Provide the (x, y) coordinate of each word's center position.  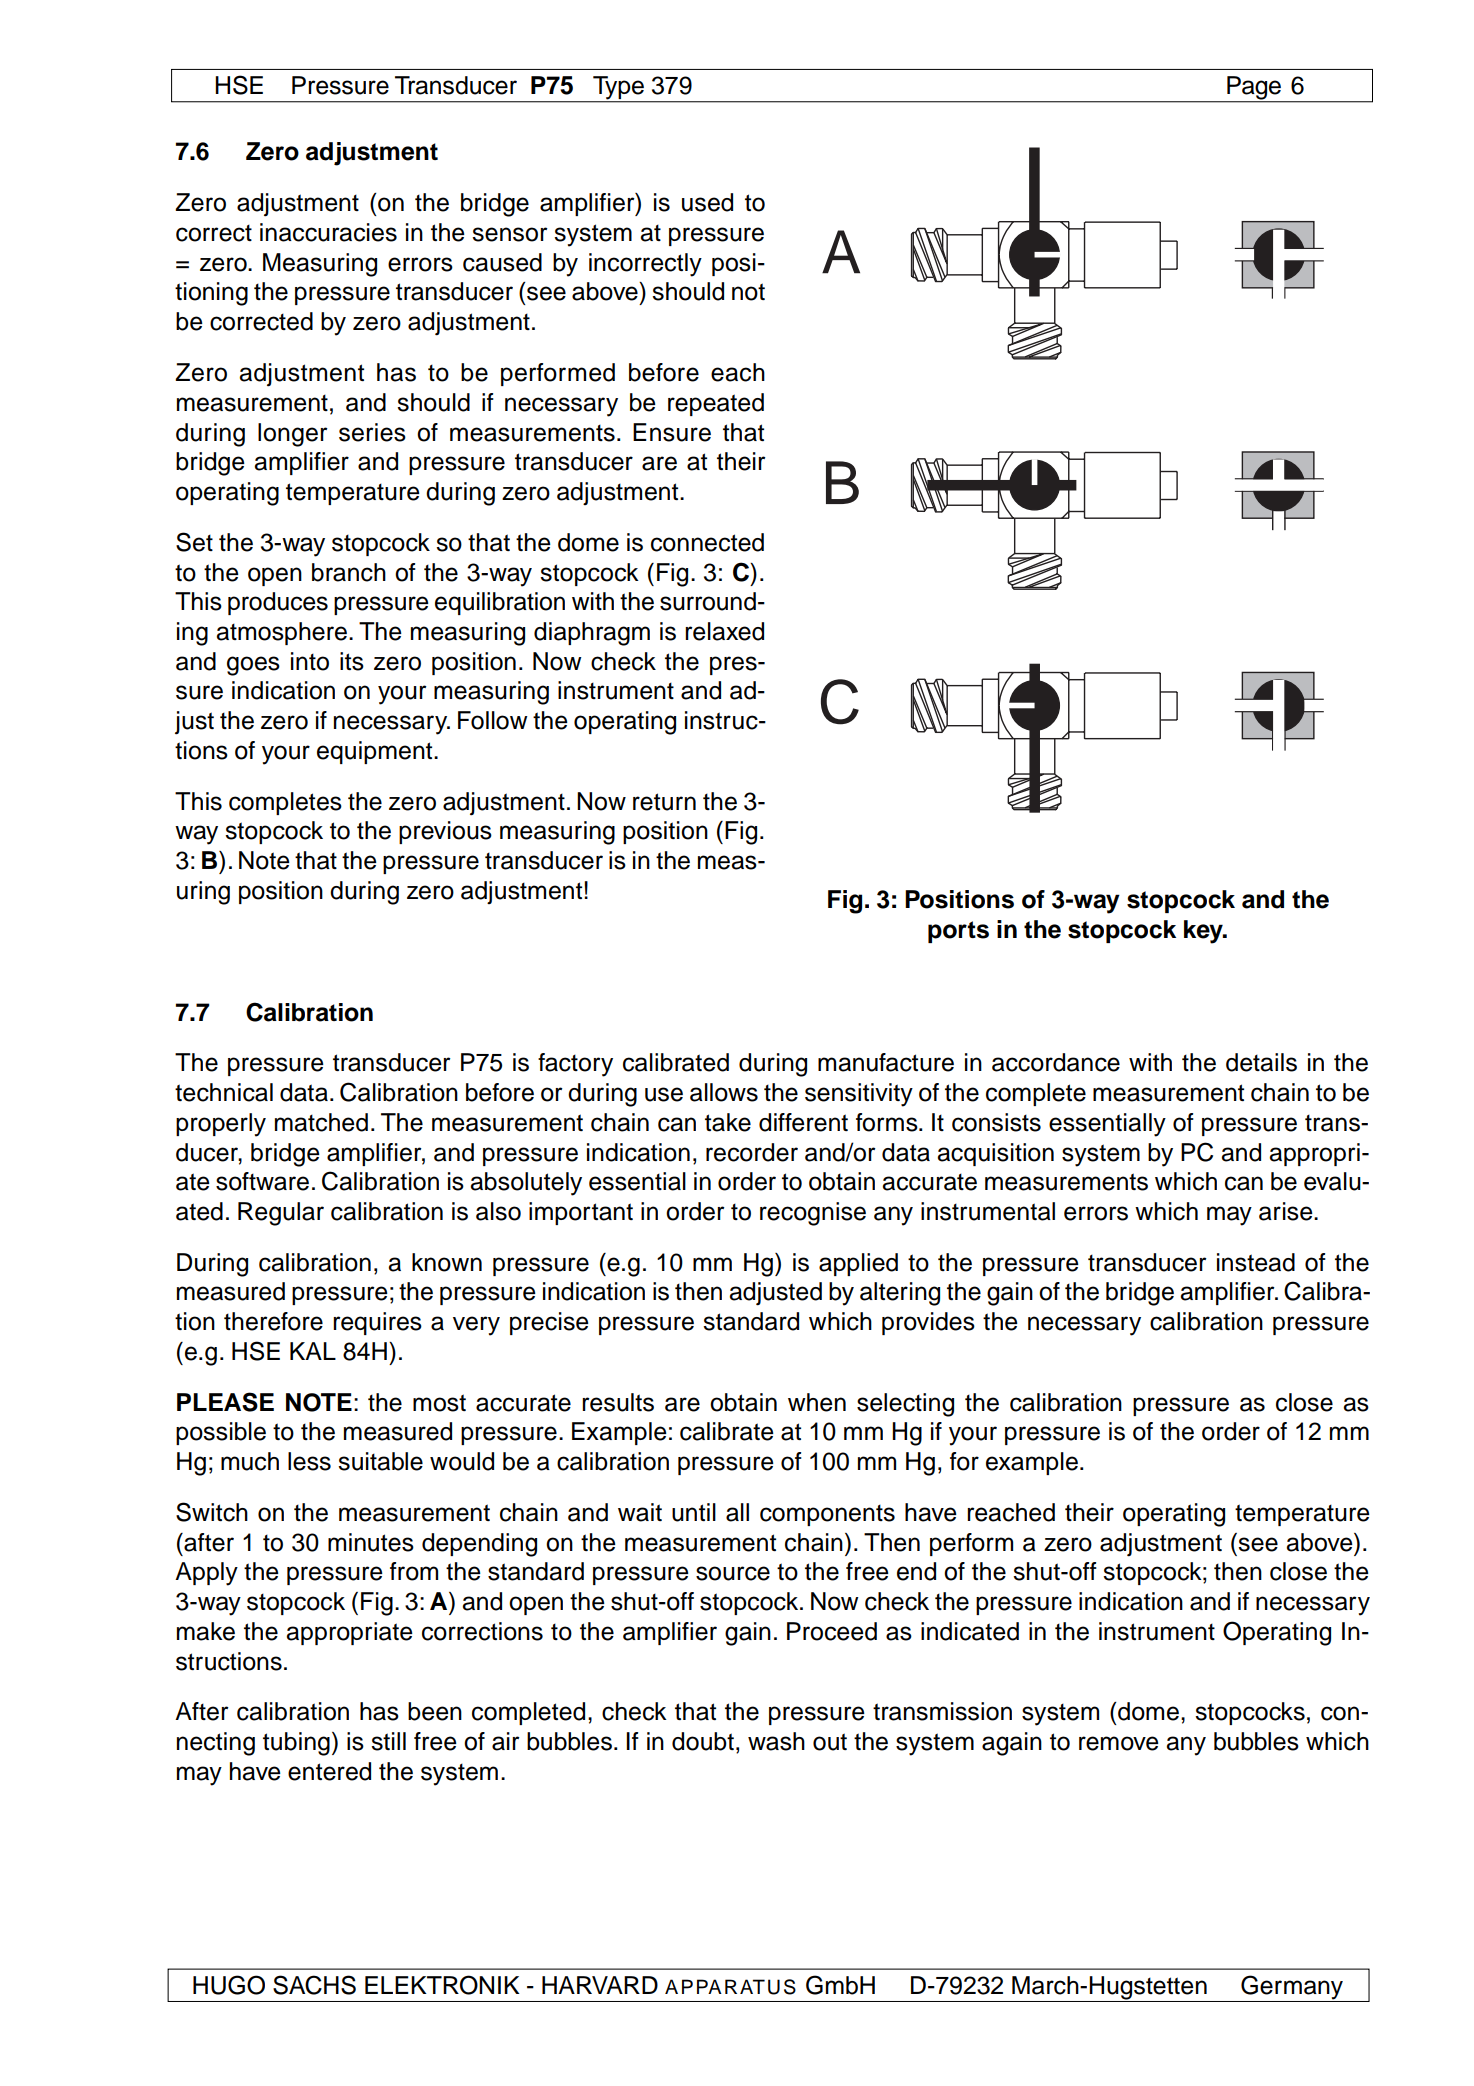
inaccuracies (328, 232)
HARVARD (600, 1985)
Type (618, 89)
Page (1254, 89)
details (1261, 1062)
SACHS (314, 1985)
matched (321, 1122)
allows (724, 1092)
